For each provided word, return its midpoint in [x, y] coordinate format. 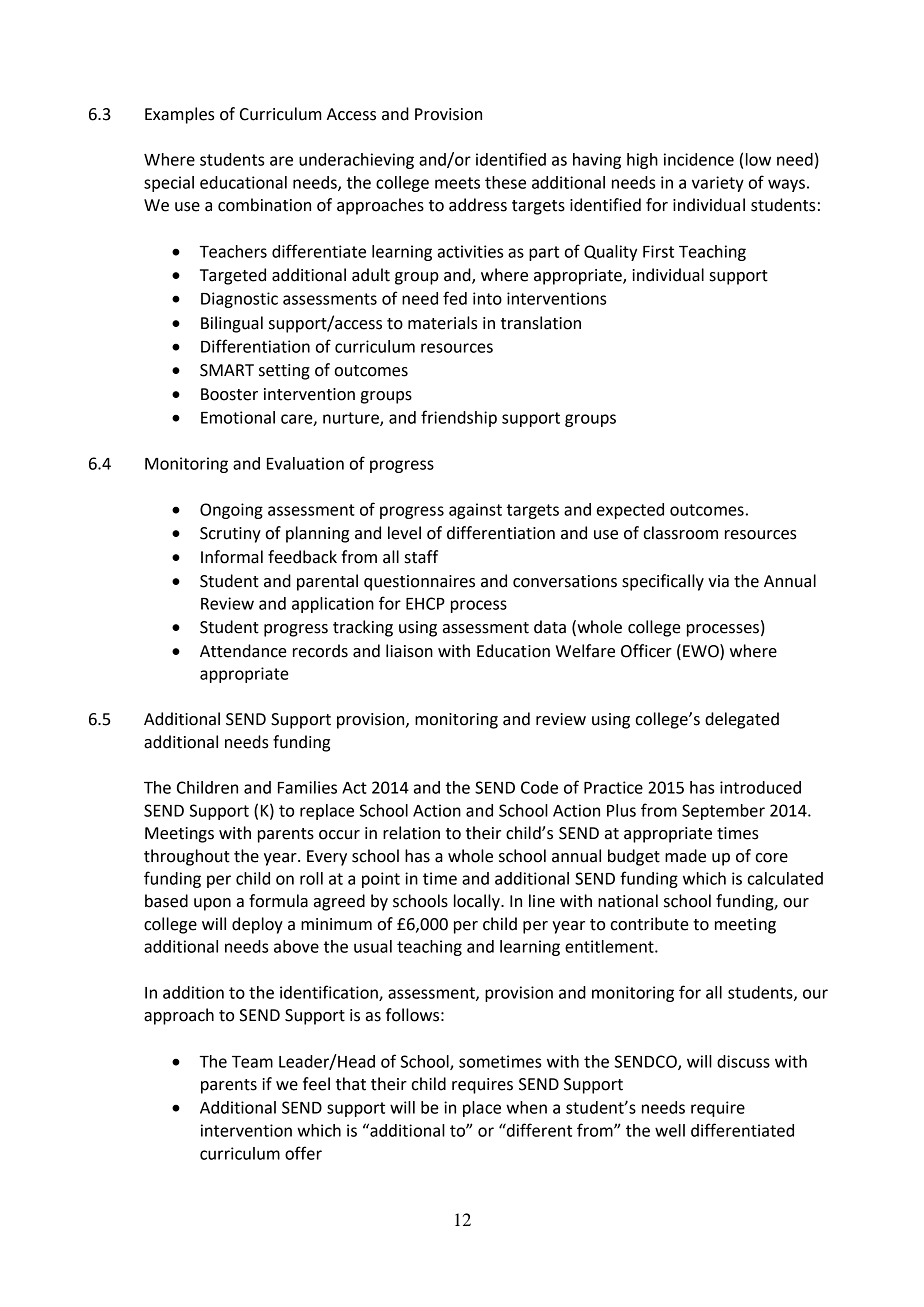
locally [478, 902]
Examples [180, 115]
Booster [229, 394]
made [685, 856]
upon [212, 904]
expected [630, 511]
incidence [699, 159]
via [718, 581]
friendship [459, 418]
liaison [409, 651]
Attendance [243, 651]
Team [252, 1062]
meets [457, 183]
